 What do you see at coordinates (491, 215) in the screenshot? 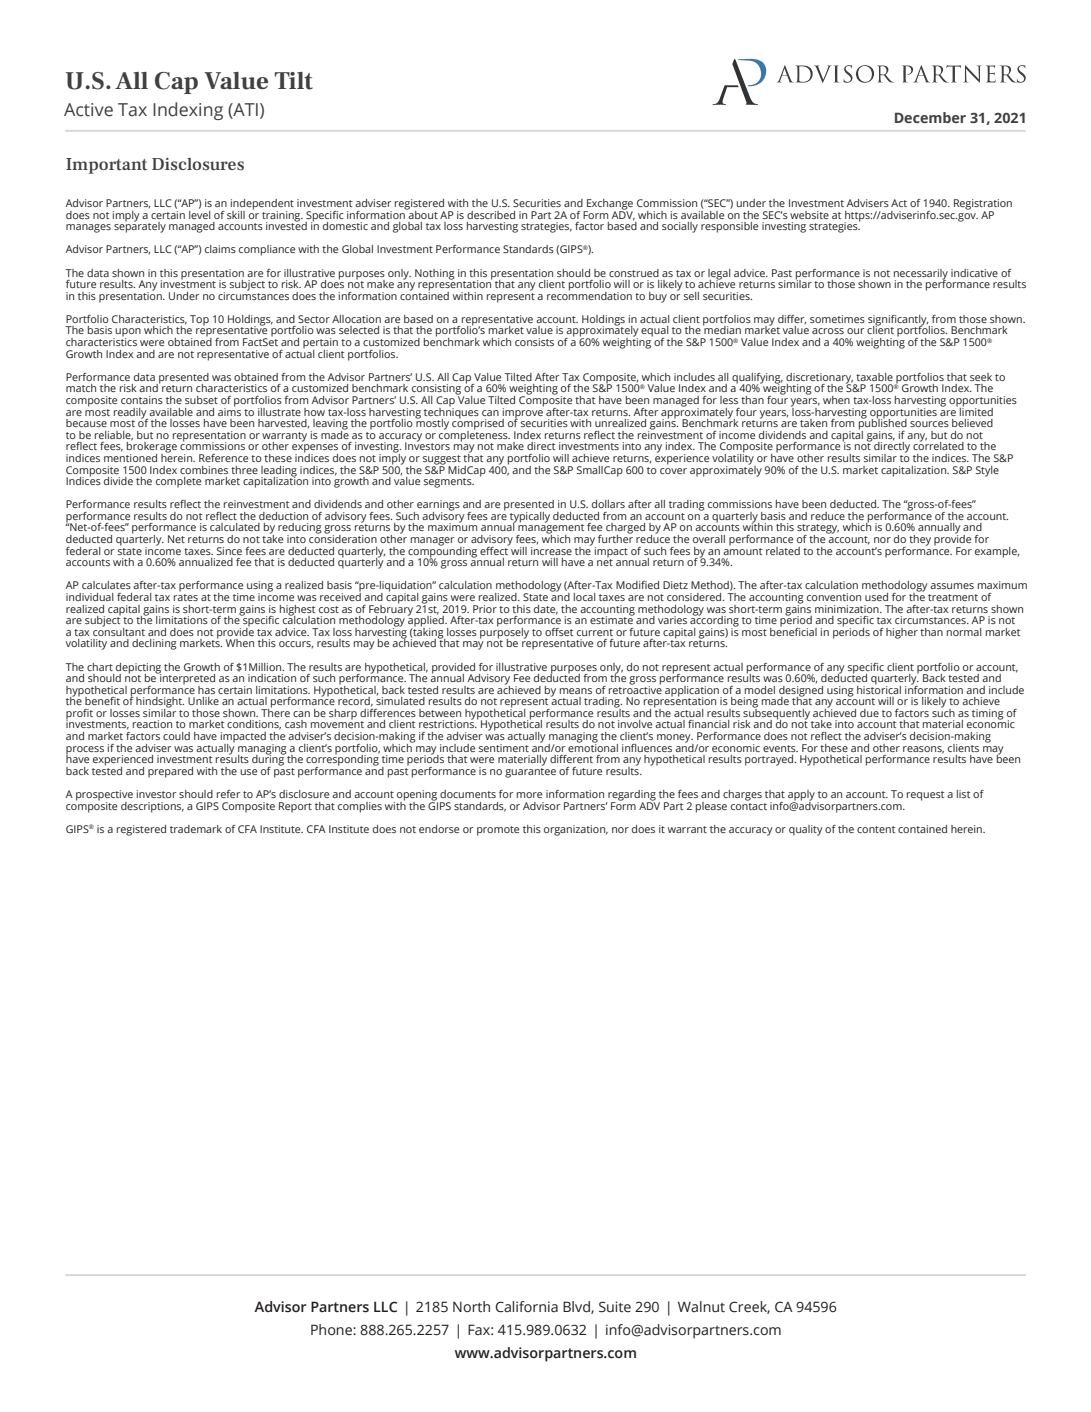
I see `described` at bounding box center [491, 215].
